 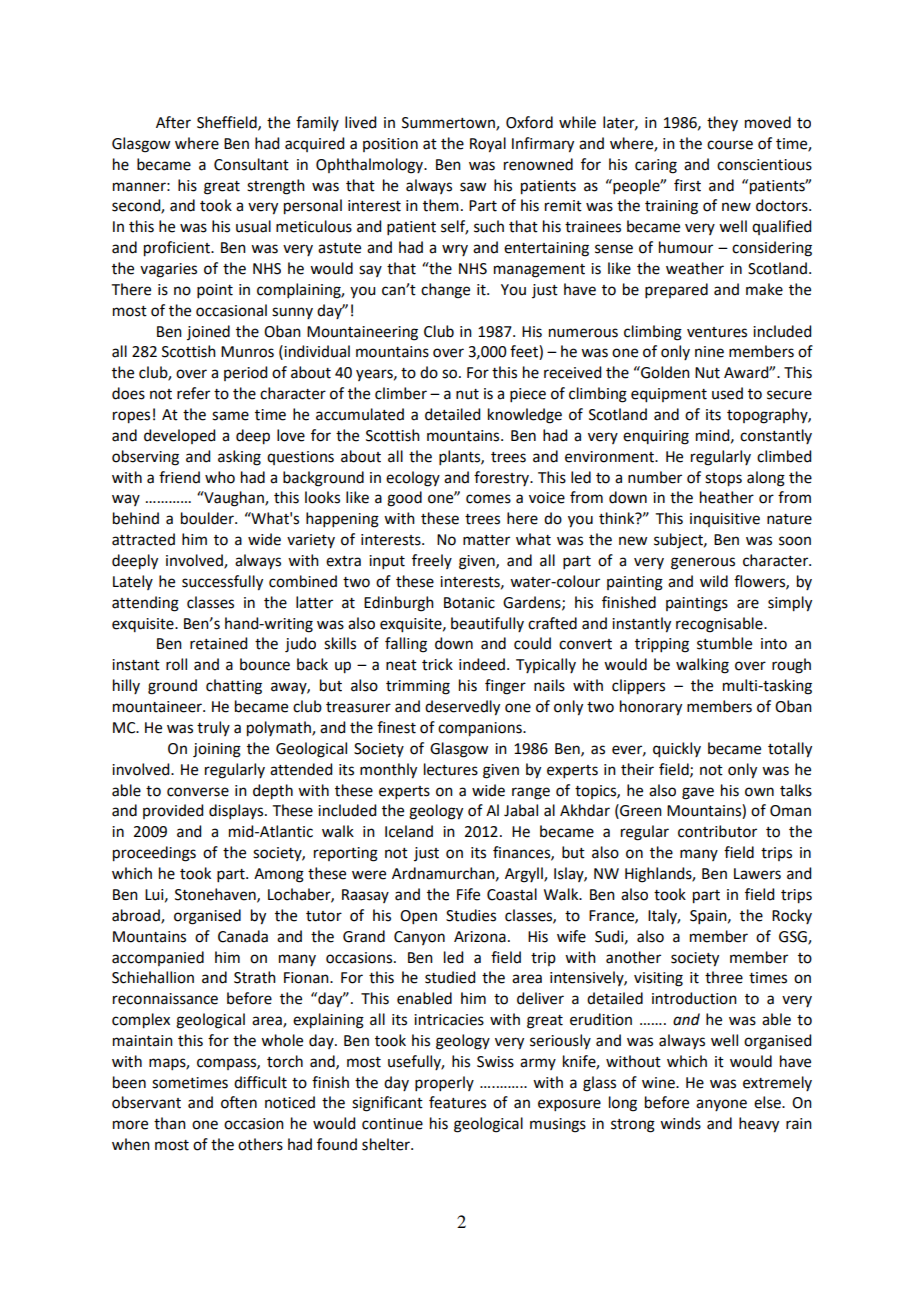 What do you see at coordinates (724, 643) in the page?
I see `stumble` at bounding box center [724, 643].
